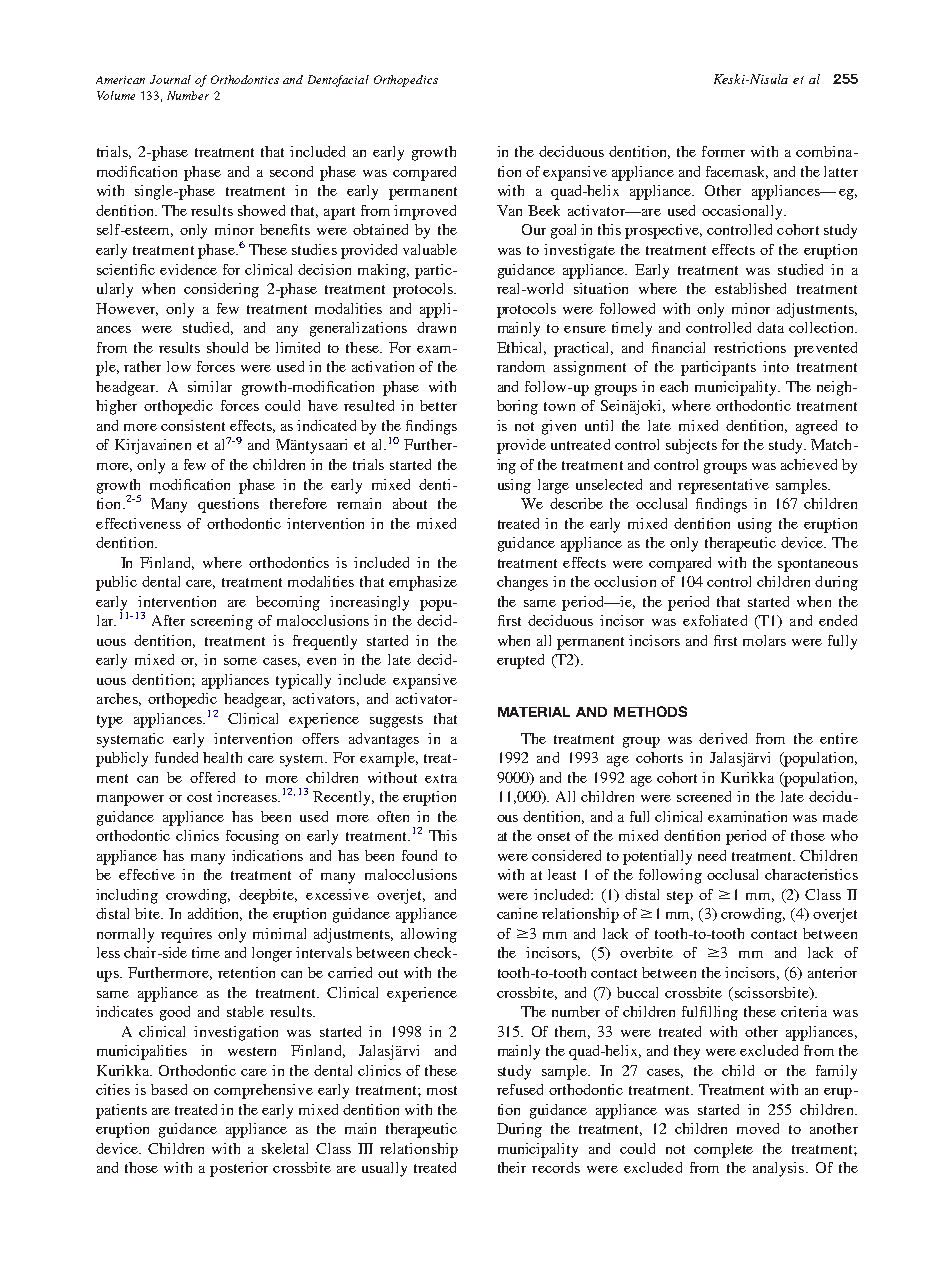  Describe the element at coordinates (338, 81) in the screenshot. I see `Dentofacial` at that location.
